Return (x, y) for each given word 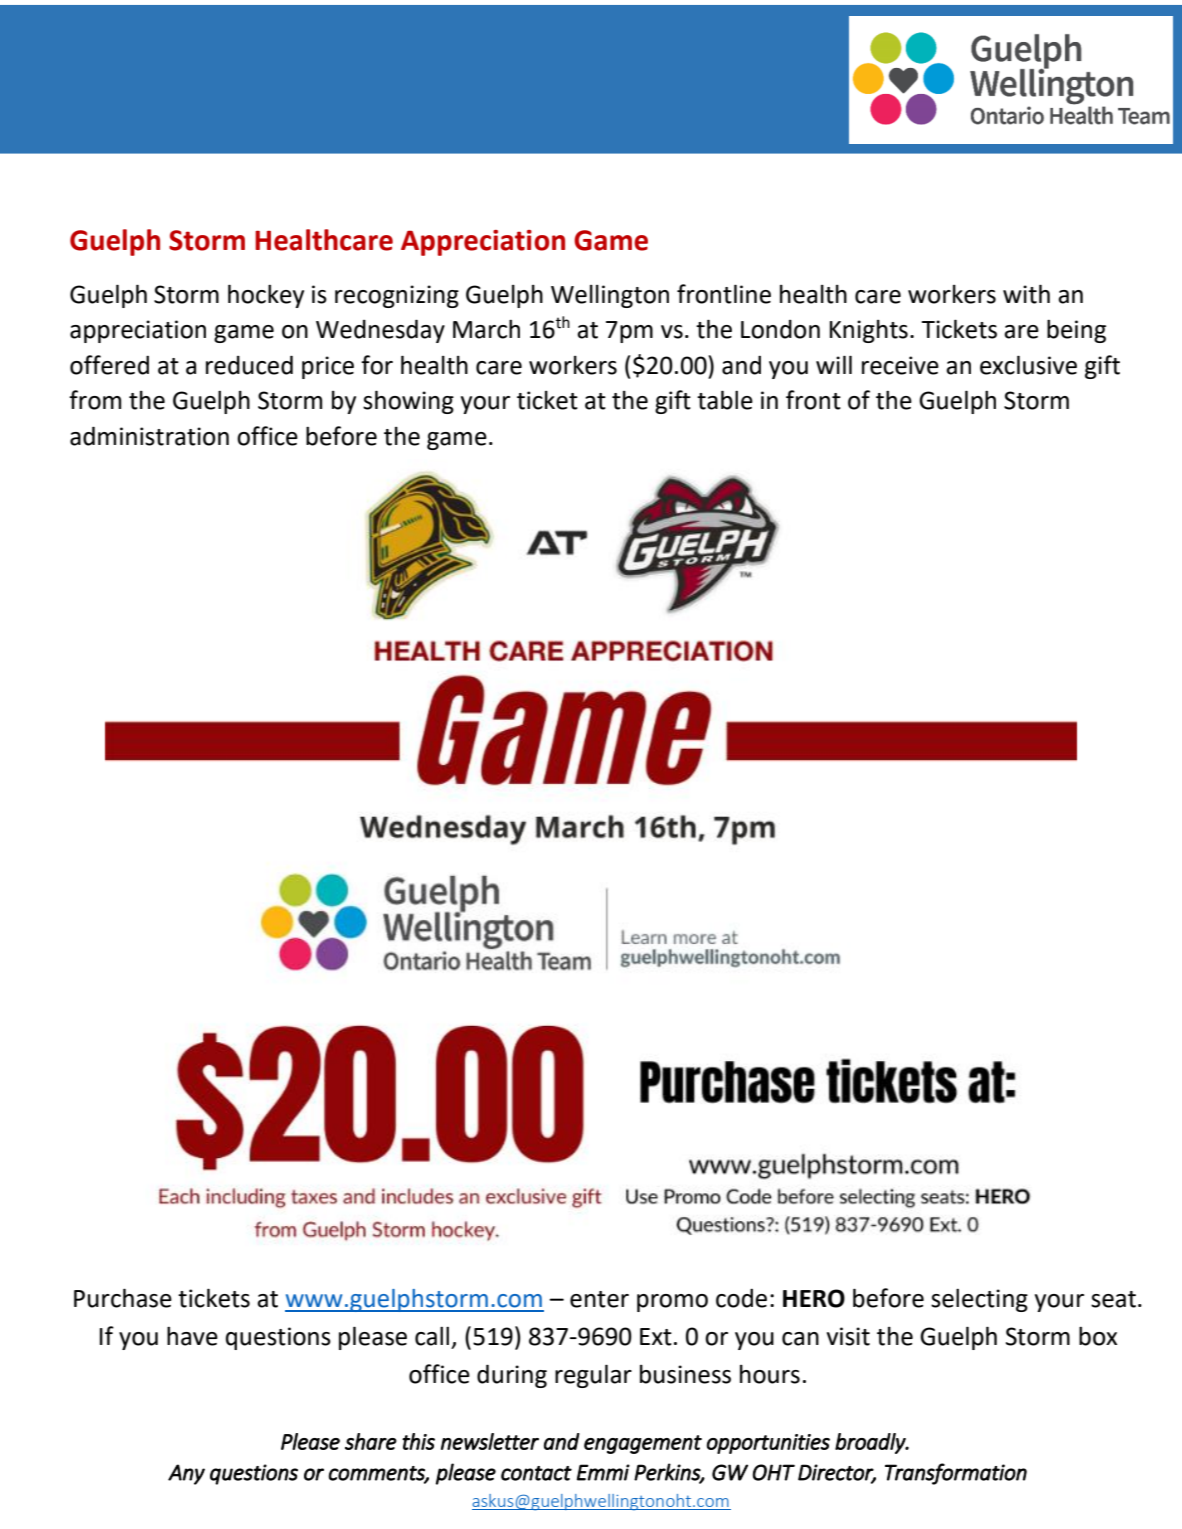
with (1026, 294)
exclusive (1028, 365)
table (725, 400)
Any (186, 1474)
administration (149, 436)
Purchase (123, 1298)
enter (599, 1299)
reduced (249, 365)
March (486, 329)
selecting (979, 1300)
